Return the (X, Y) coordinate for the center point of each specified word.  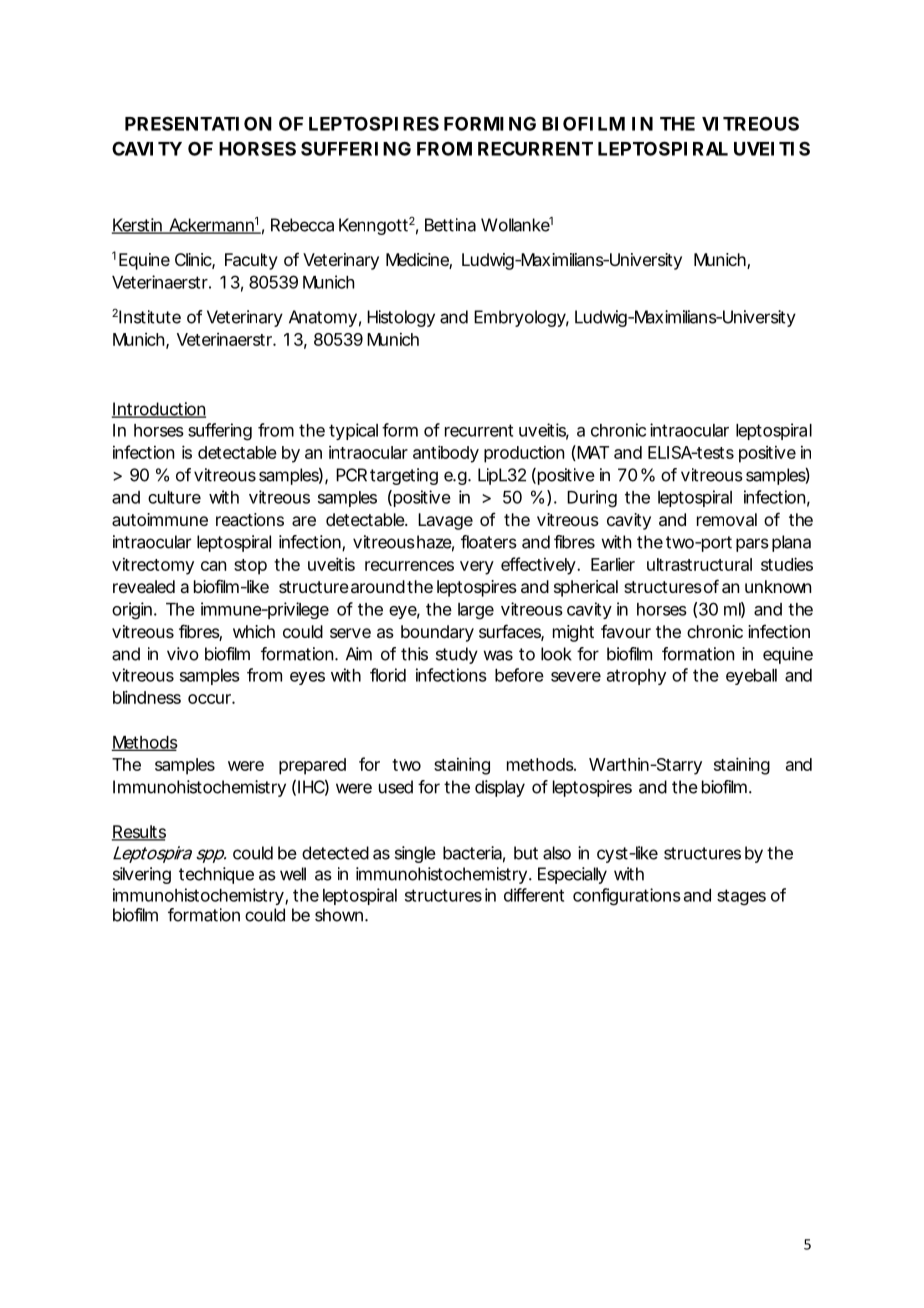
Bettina (450, 225)
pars (752, 545)
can (213, 566)
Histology (401, 318)
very (477, 568)
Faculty (251, 261)
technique (216, 875)
